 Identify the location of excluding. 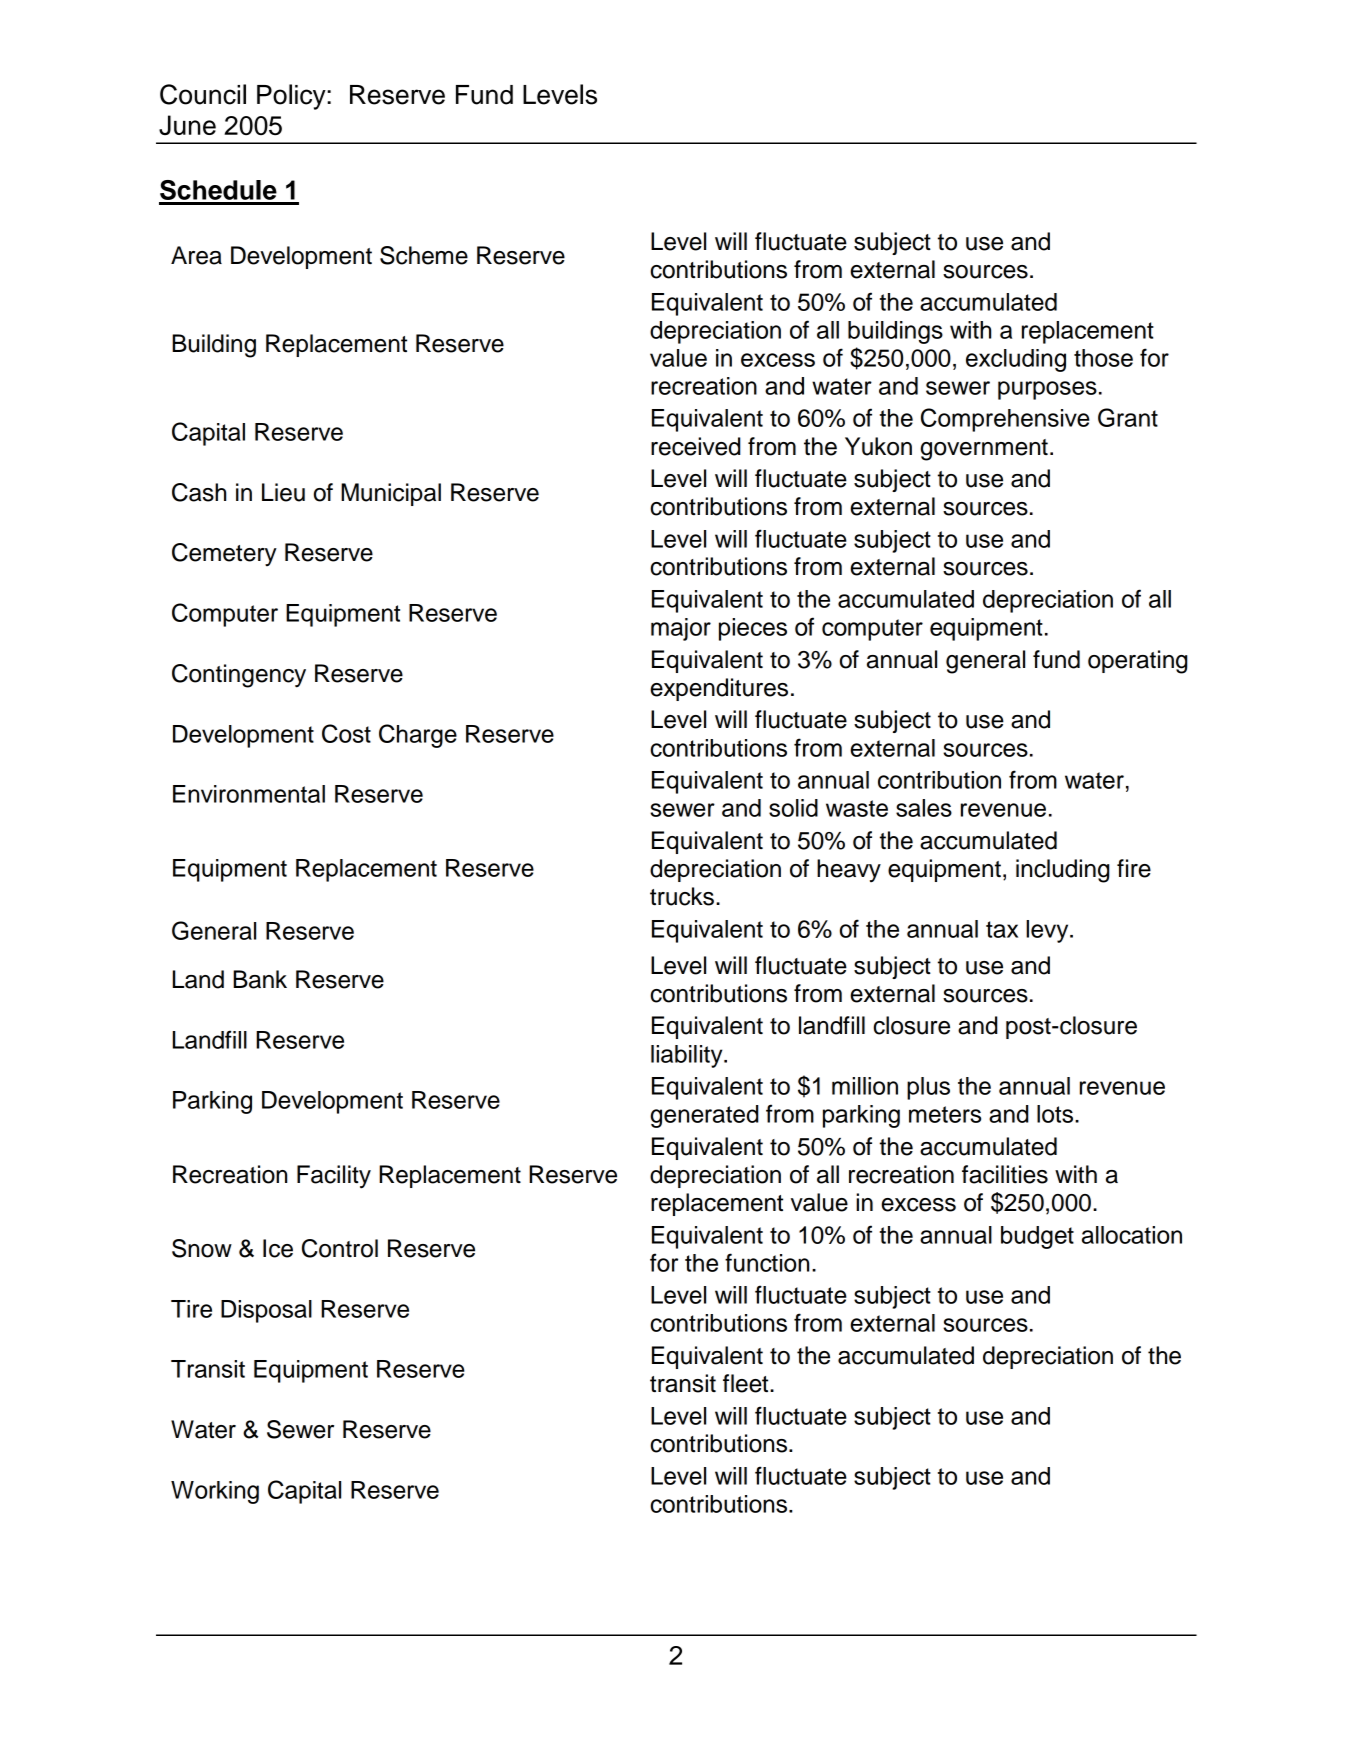
(1016, 360).
